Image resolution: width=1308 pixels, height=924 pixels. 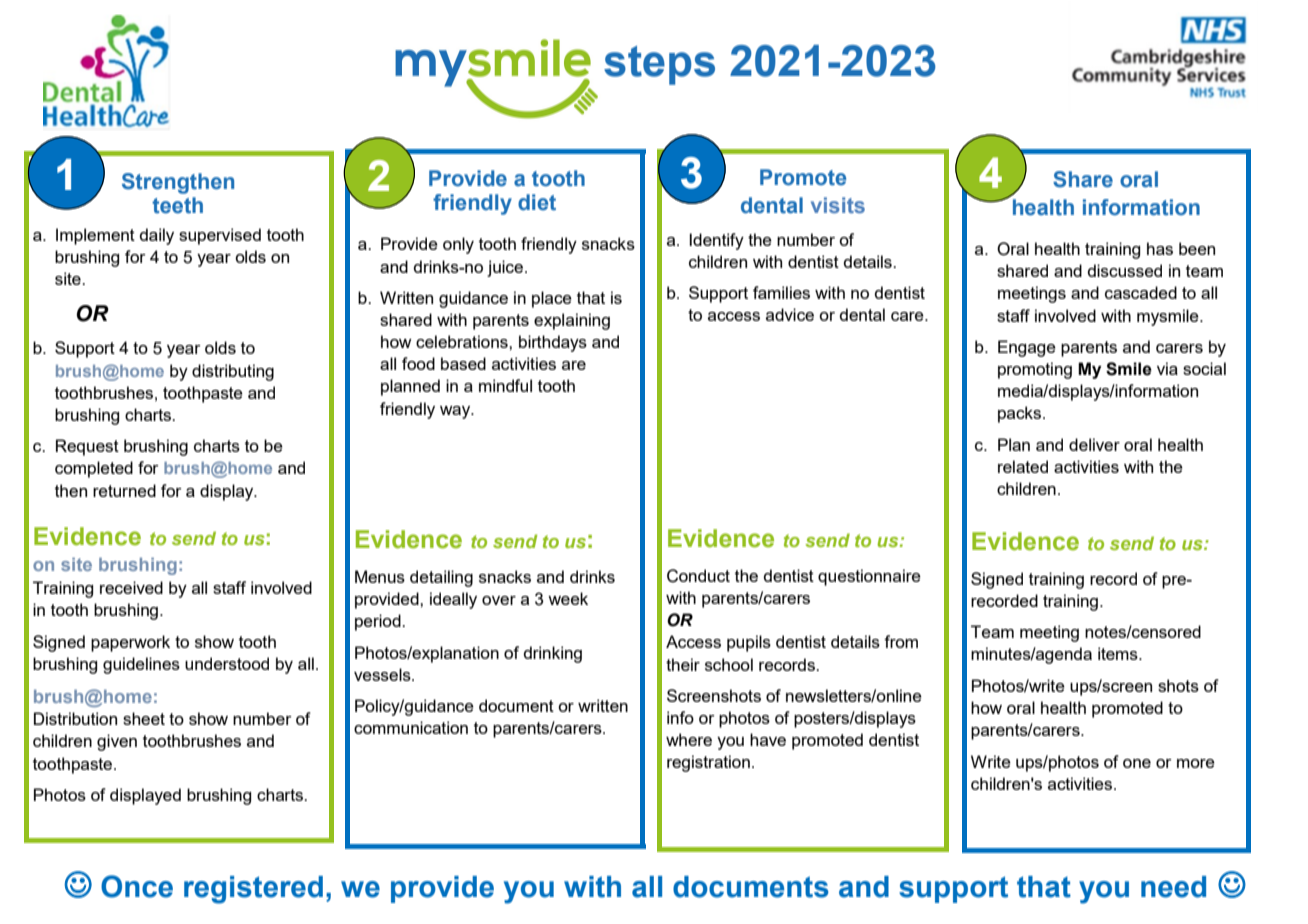 What do you see at coordinates (838, 205) in the page?
I see `visits` at bounding box center [838, 205].
